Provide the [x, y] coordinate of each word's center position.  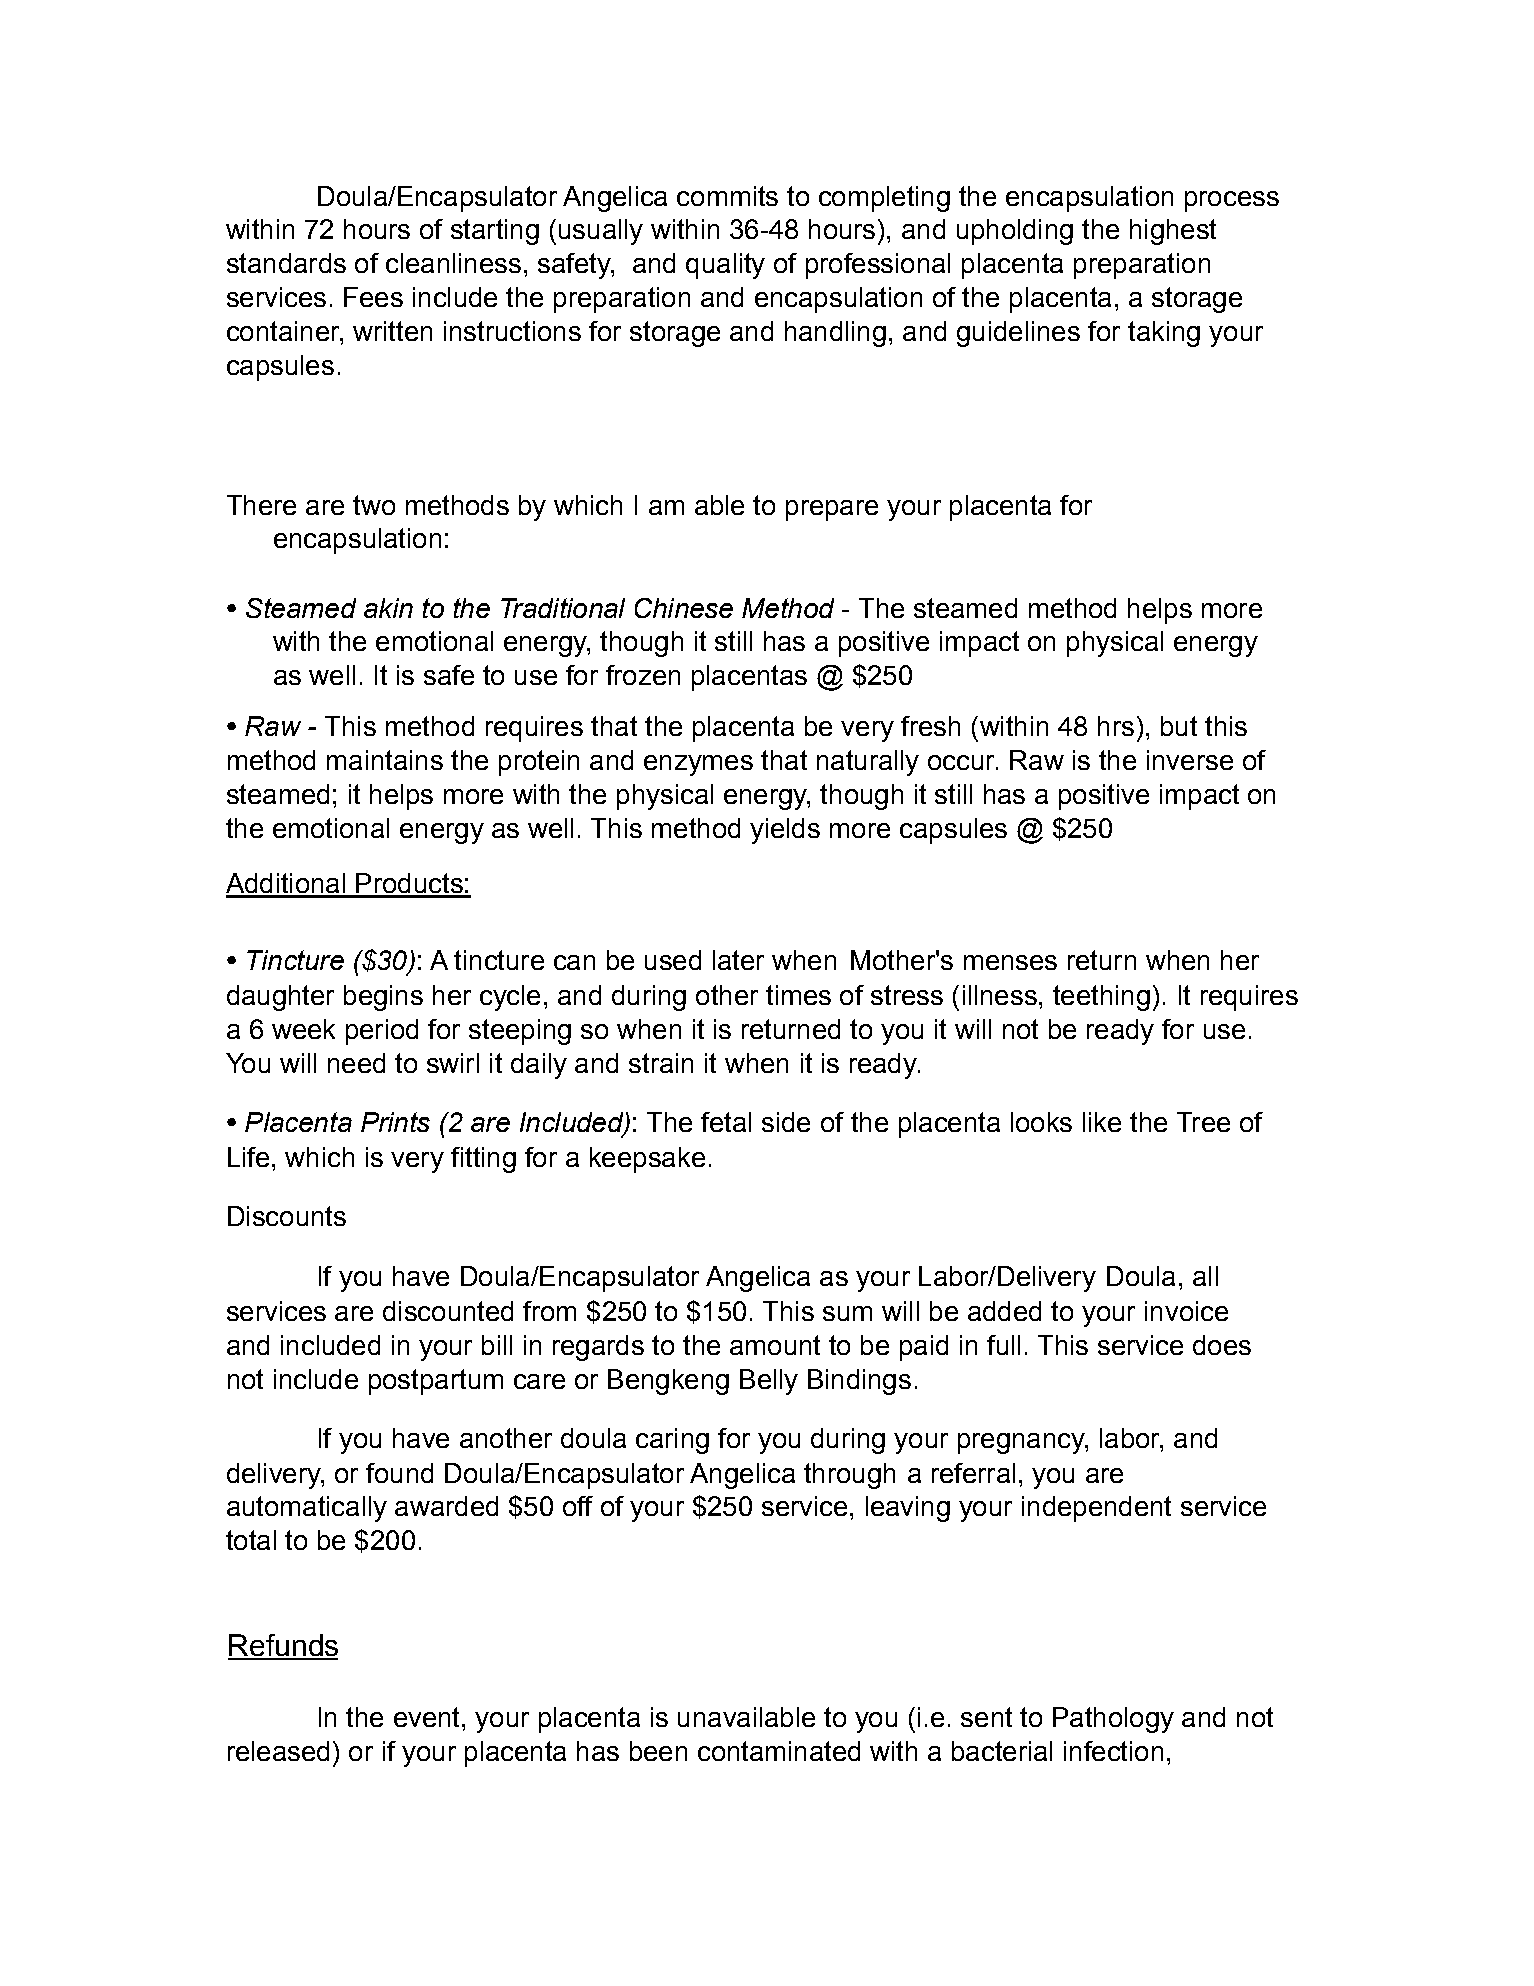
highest [1173, 232]
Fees [373, 297]
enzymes [698, 765]
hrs [1116, 726]
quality [725, 266]
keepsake [647, 1160]
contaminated [779, 1751]
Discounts [287, 1216]
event [426, 1717]
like [1102, 1122]
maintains [385, 760]
